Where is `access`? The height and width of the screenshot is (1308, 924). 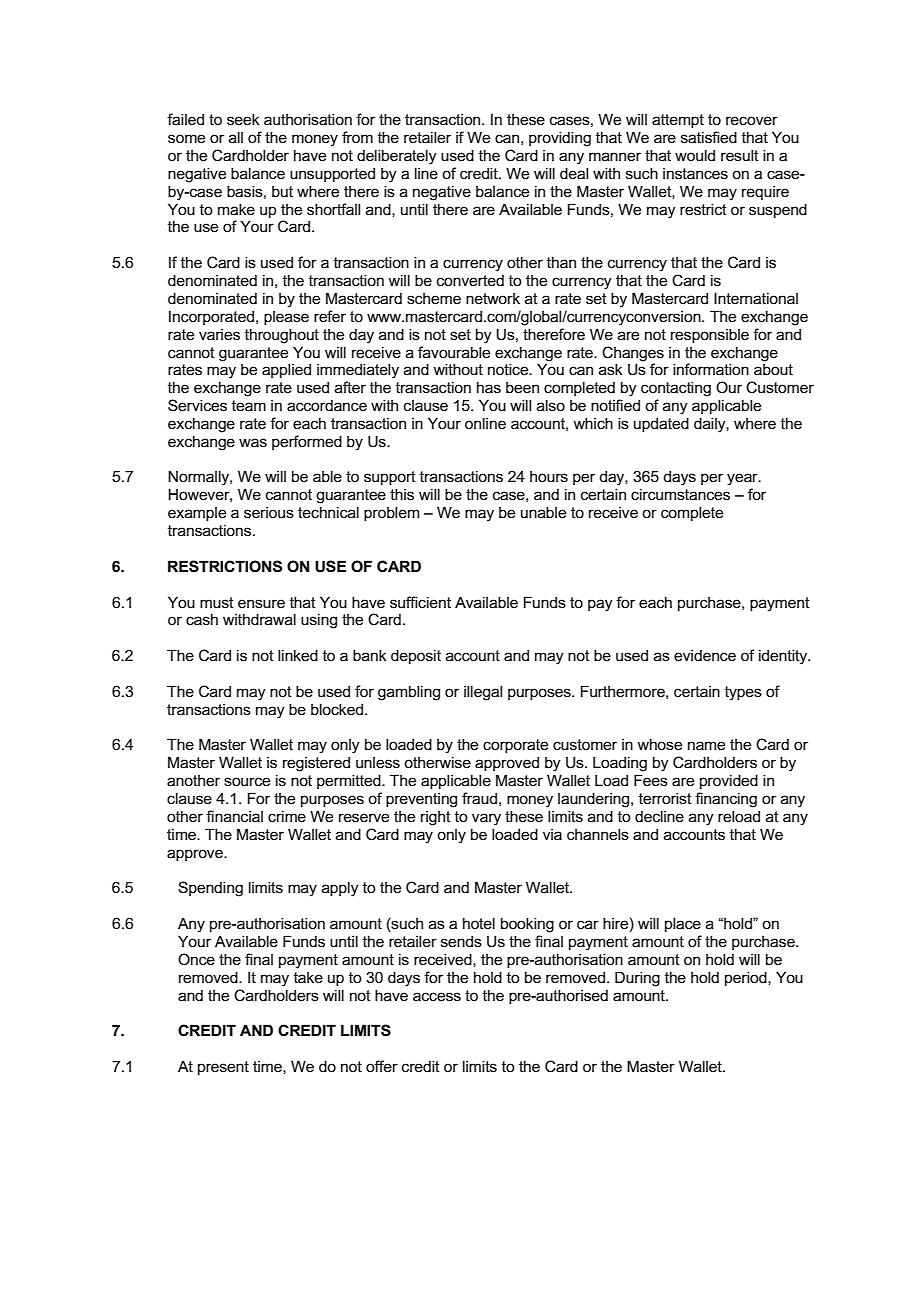
access is located at coordinates (437, 996).
